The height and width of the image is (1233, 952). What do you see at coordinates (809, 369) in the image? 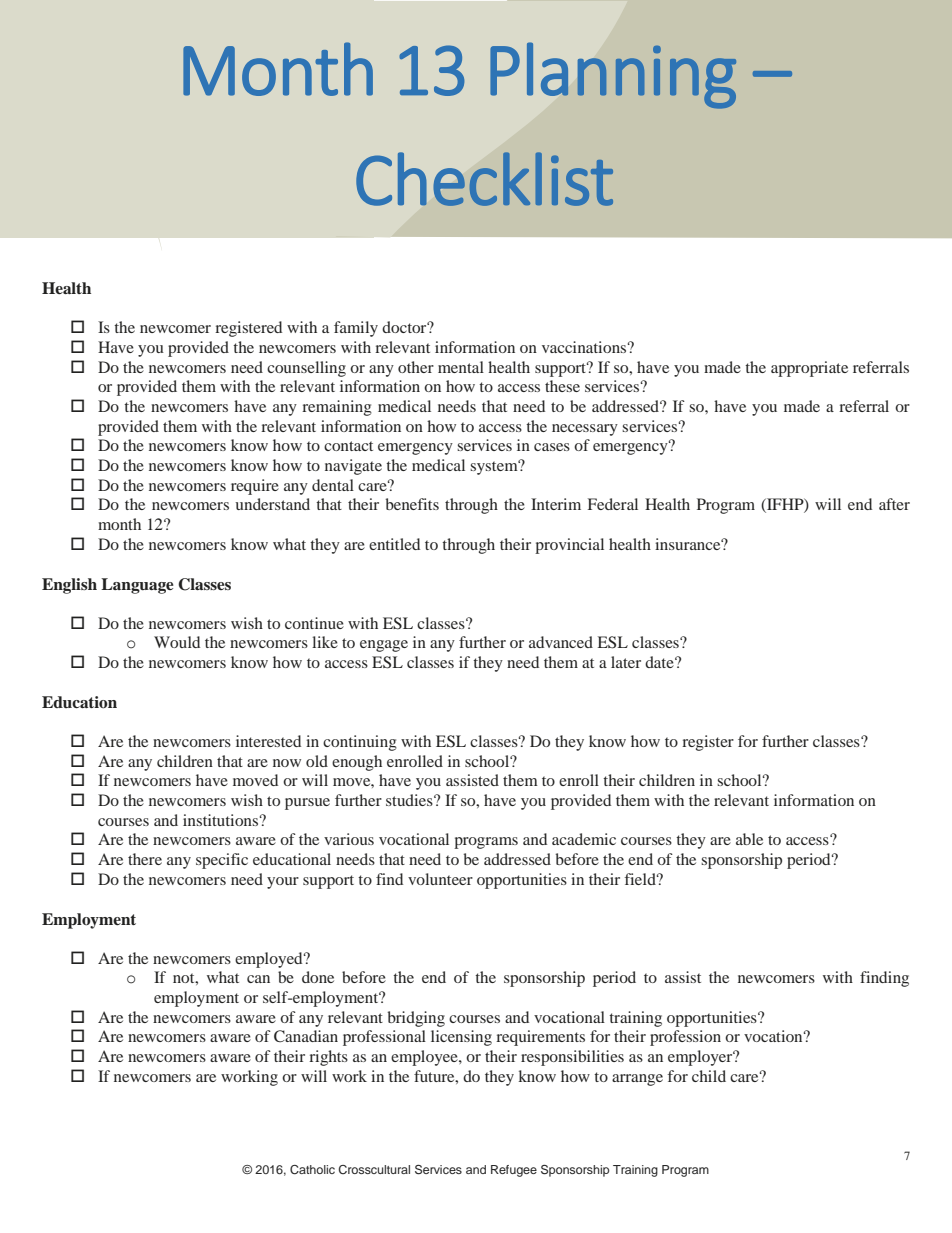
I see `appropriate` at bounding box center [809, 369].
